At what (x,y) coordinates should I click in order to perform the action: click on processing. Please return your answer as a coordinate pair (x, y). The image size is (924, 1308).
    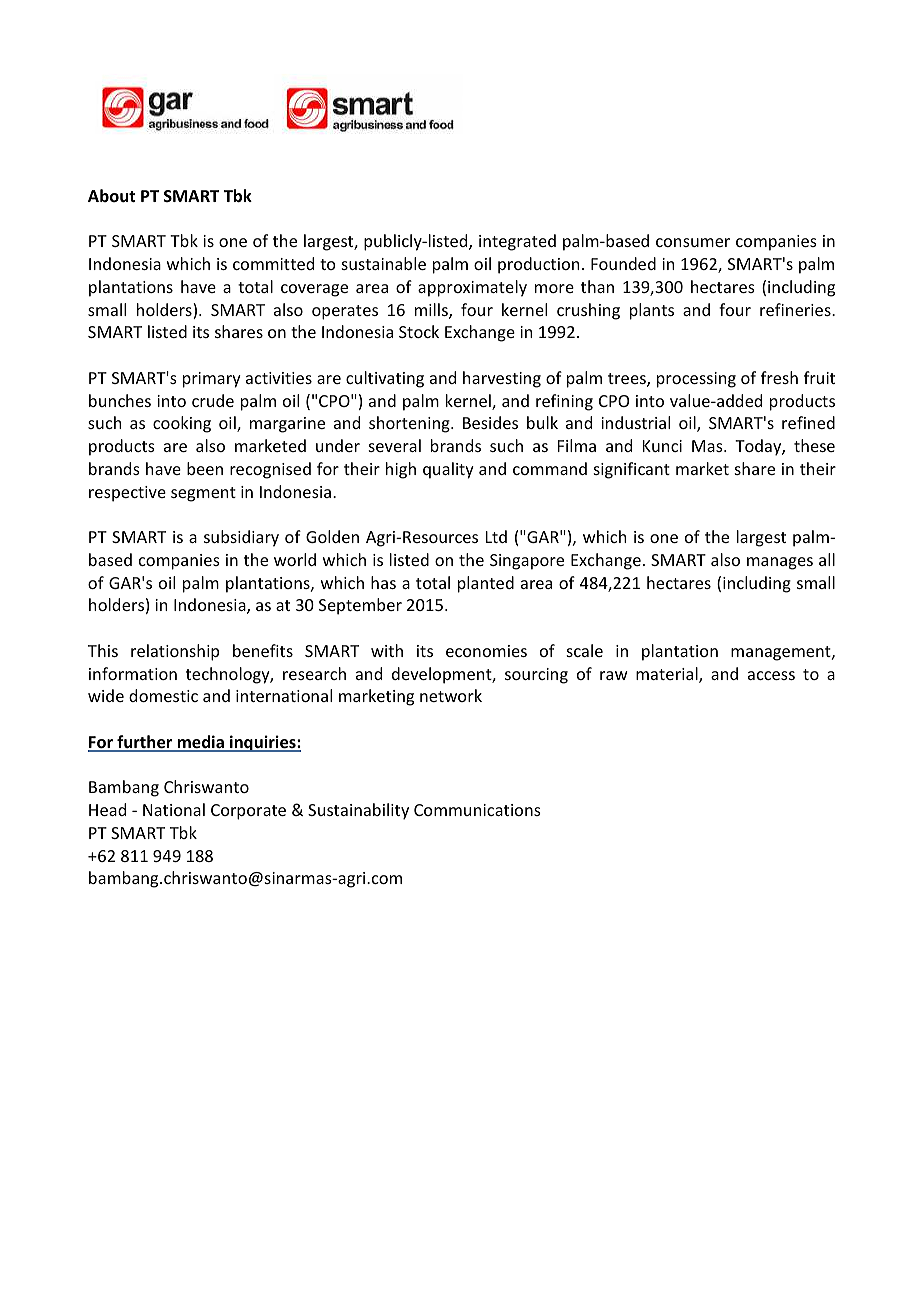
    Looking at the image, I should click on (696, 380).
